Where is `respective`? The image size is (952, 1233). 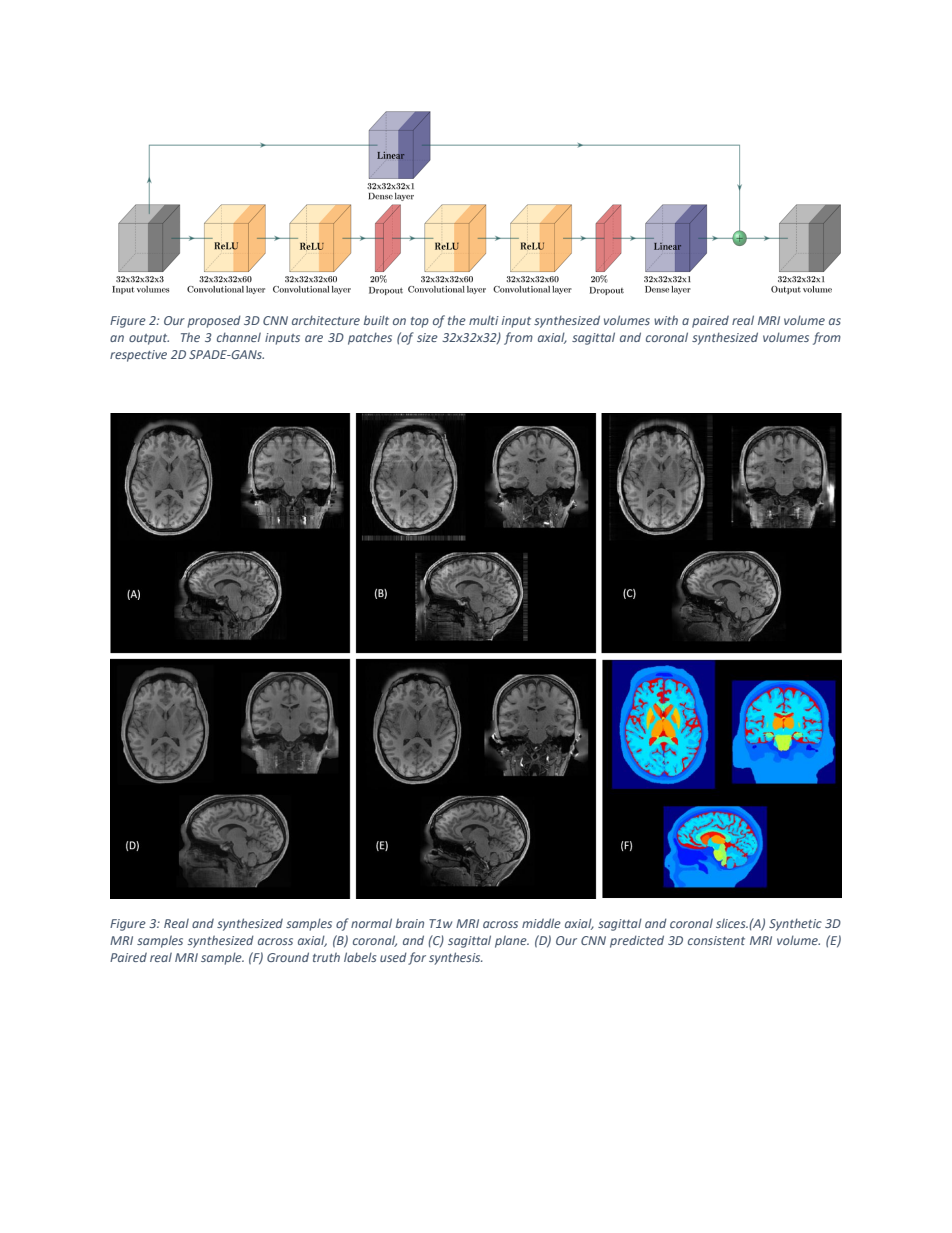 respective is located at coordinates (138, 356).
